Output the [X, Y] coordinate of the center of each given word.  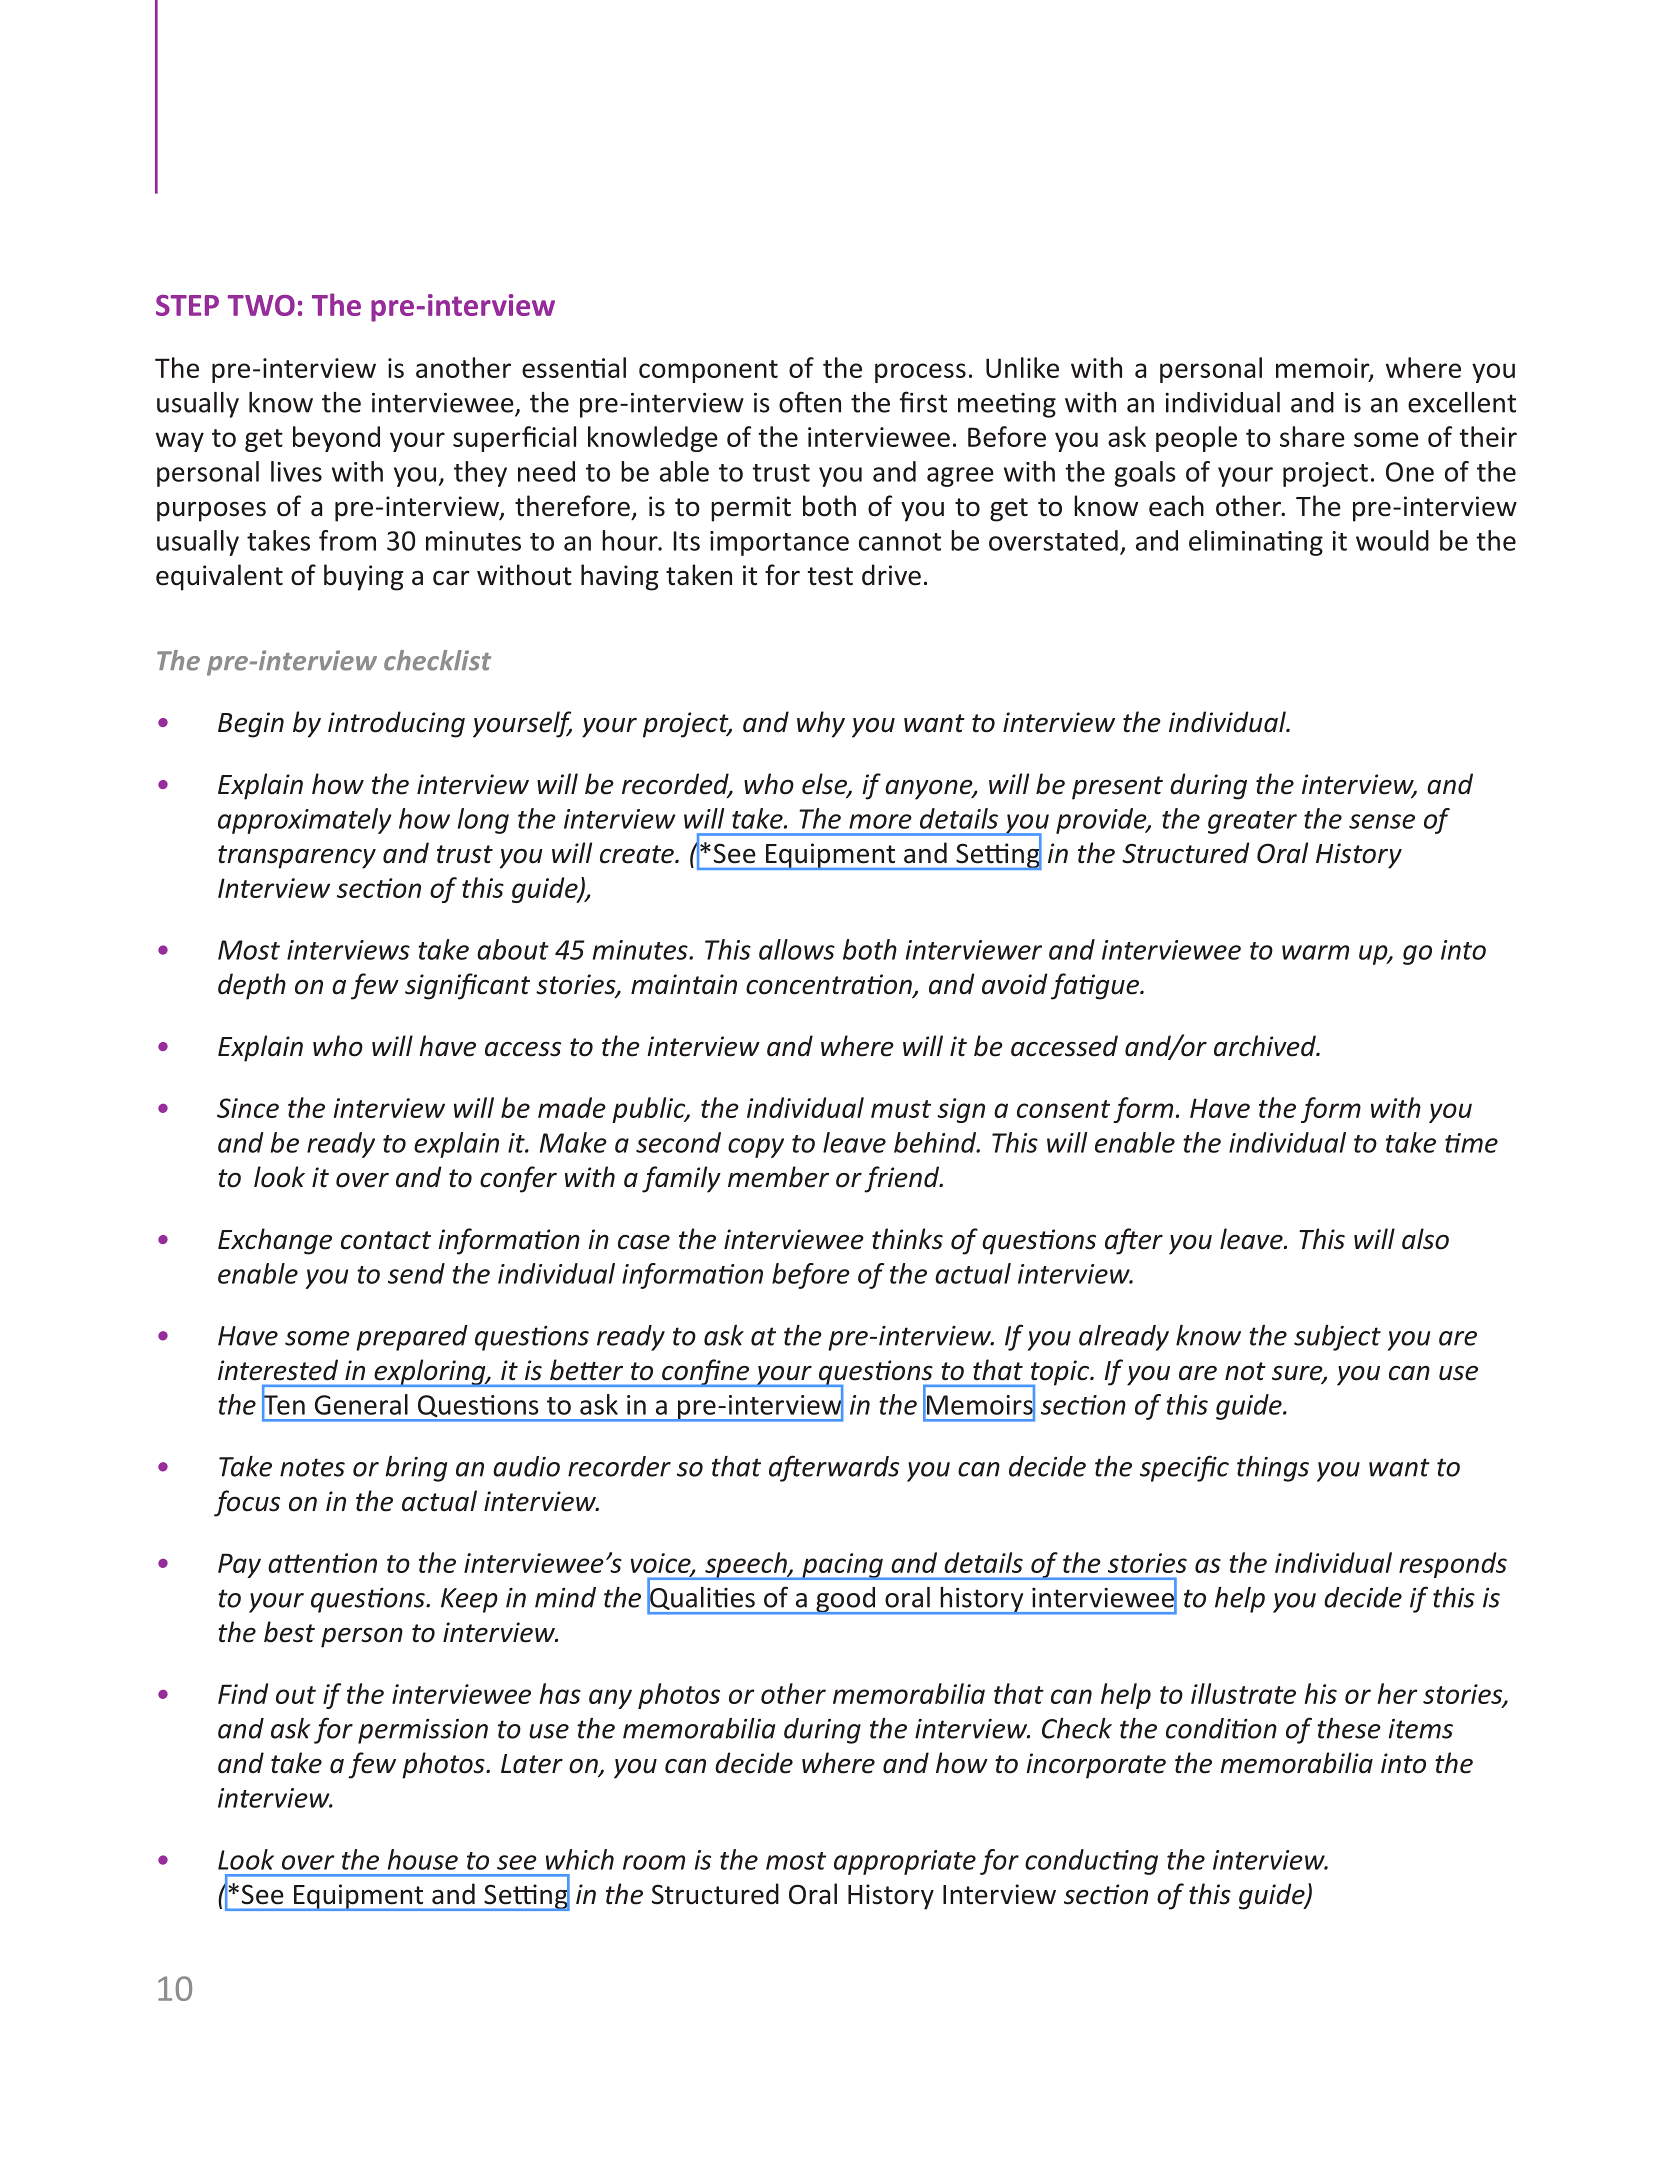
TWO [261, 305]
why [821, 724]
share [1312, 436]
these [1349, 1728]
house [423, 1859]
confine [706, 1373]
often [810, 402]
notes [312, 1467]
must [901, 1109]
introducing [396, 724]
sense [1382, 821]
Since [248, 1108]
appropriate [905, 1862]
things [1273, 1469]
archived [1266, 1046]
